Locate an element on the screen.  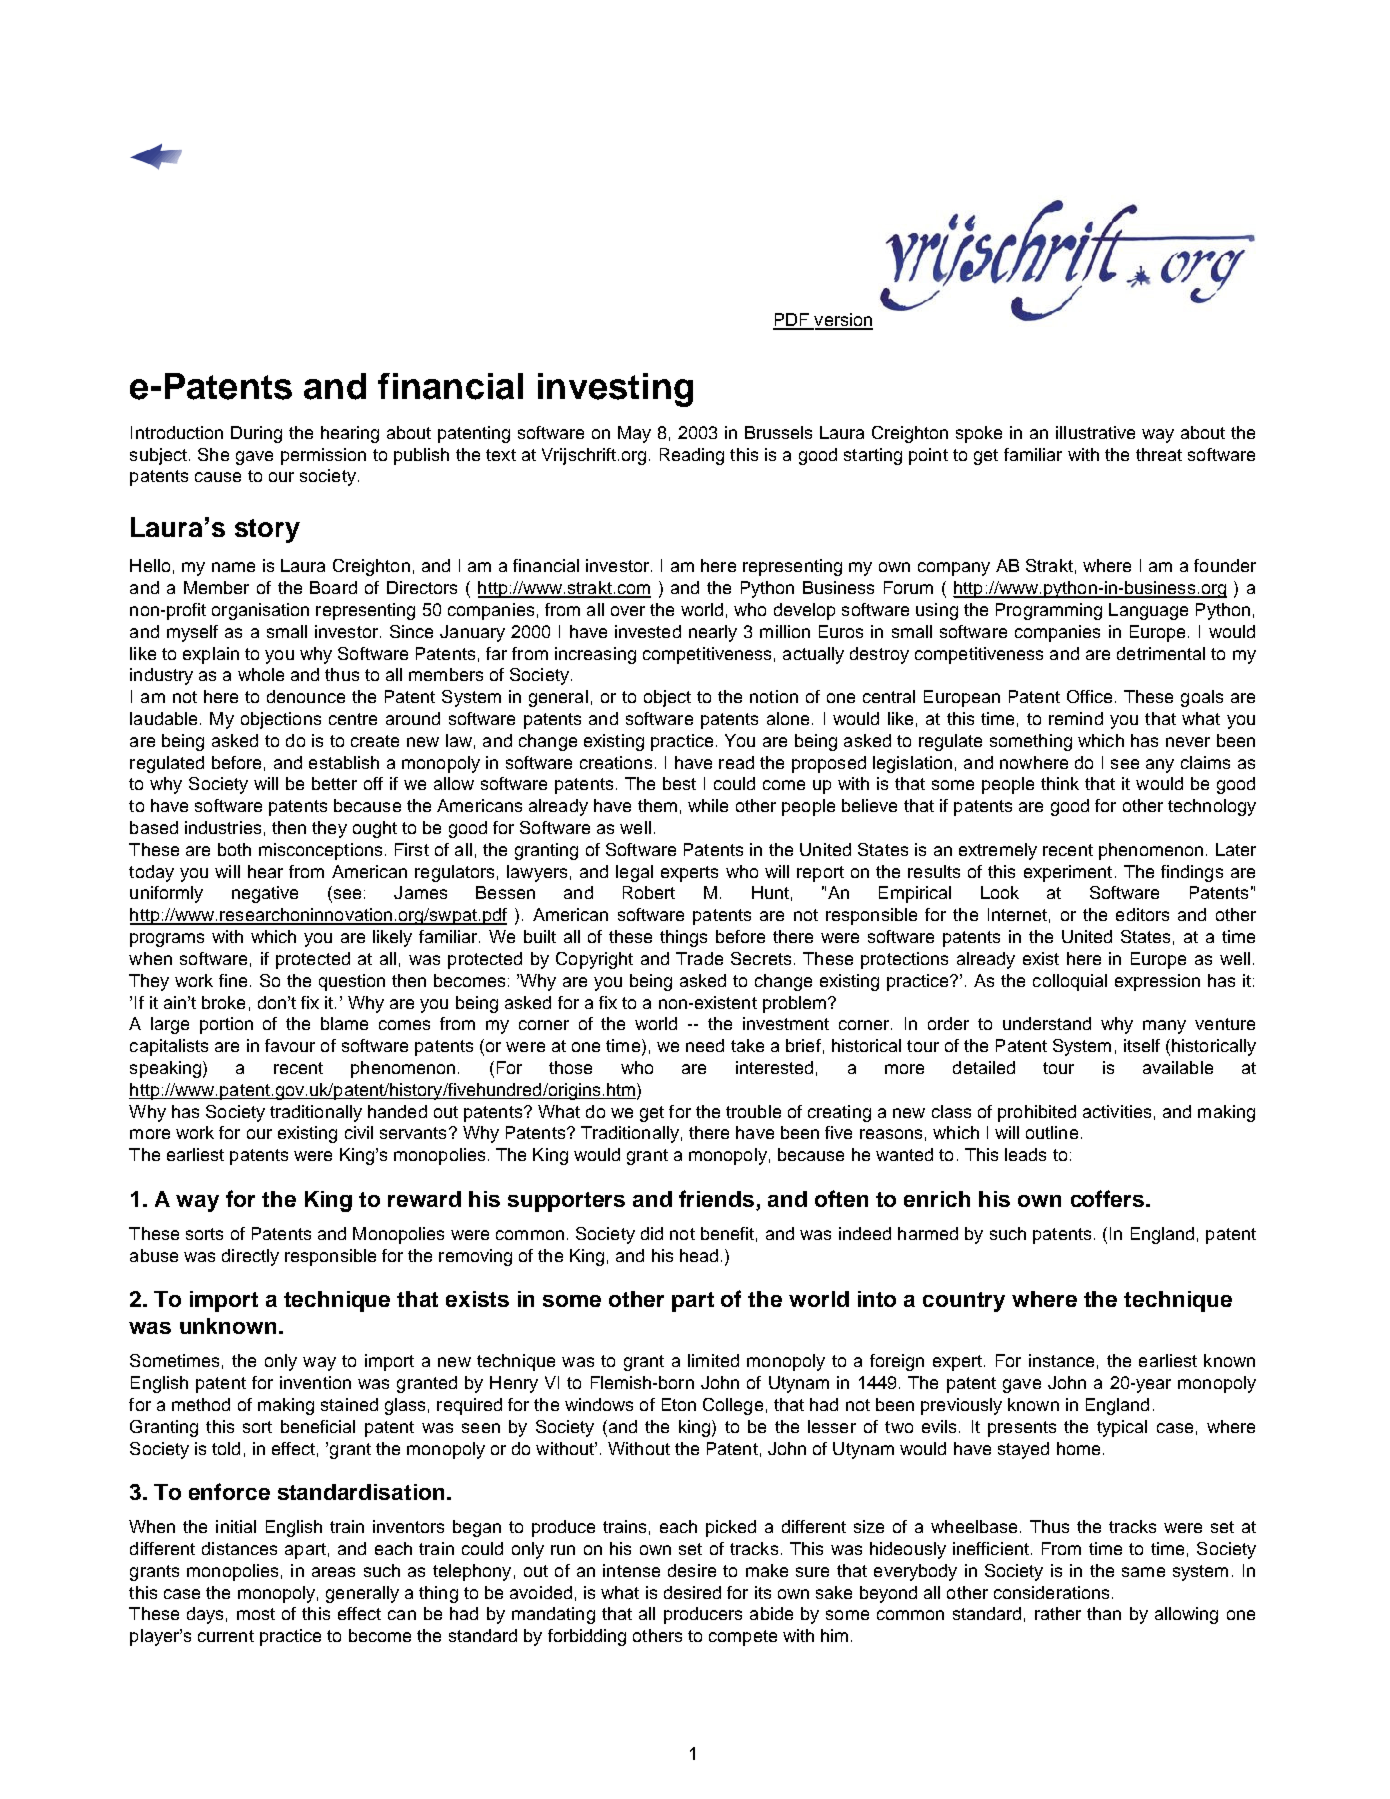
intense is located at coordinates (631, 1570).
